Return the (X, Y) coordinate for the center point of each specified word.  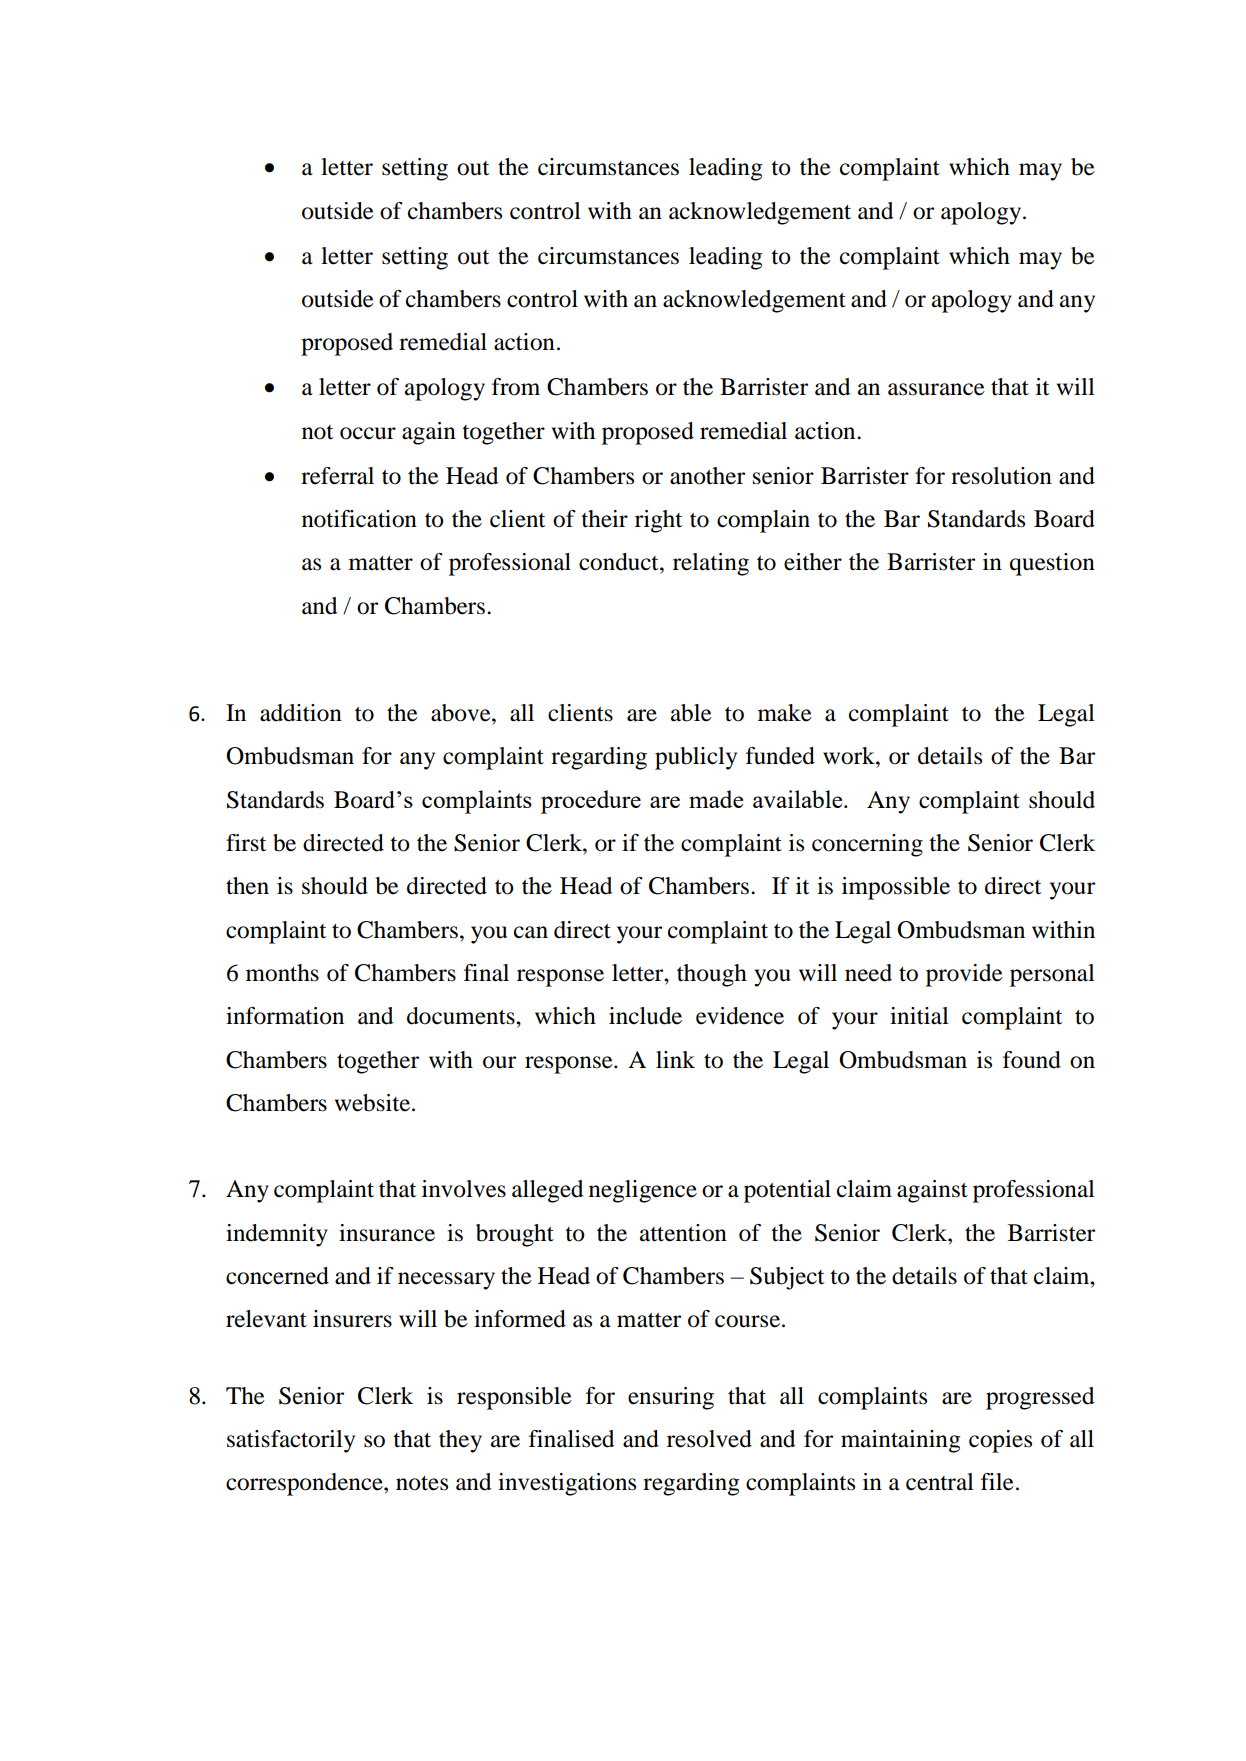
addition (301, 713)
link (675, 1059)
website (374, 1103)
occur (368, 433)
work (850, 756)
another (707, 476)
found (1032, 1060)
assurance (936, 389)
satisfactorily (291, 1441)
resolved (709, 1439)
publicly (696, 758)
